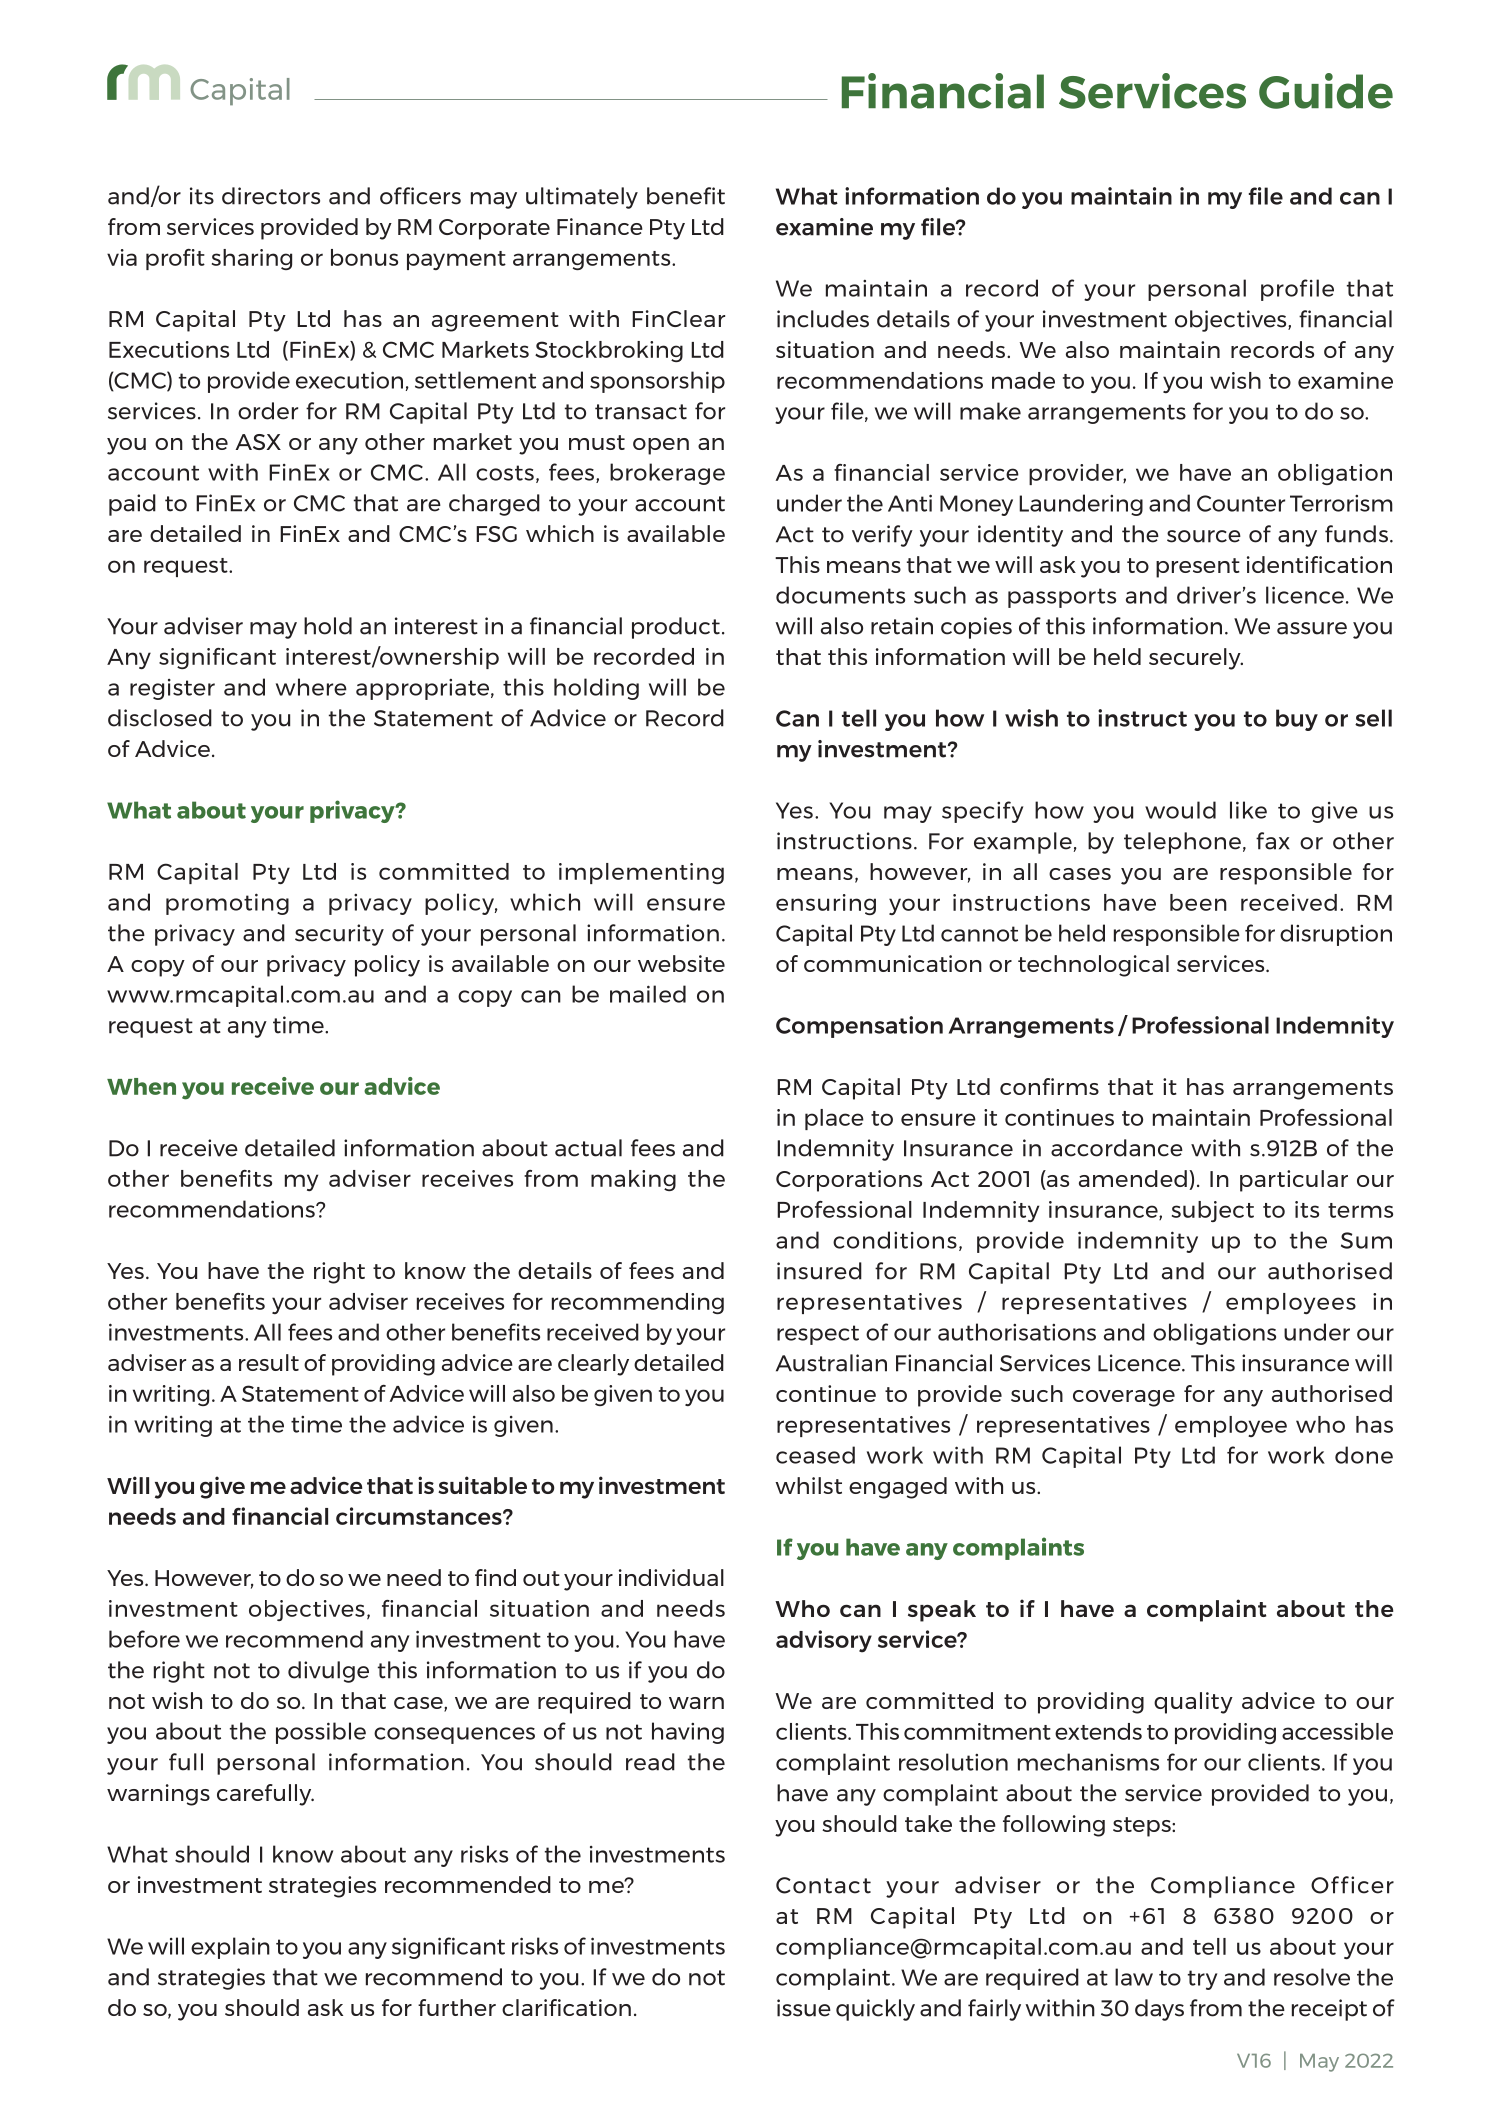 The height and width of the screenshot is (2123, 1501). I want to click on issue, so click(804, 2008).
